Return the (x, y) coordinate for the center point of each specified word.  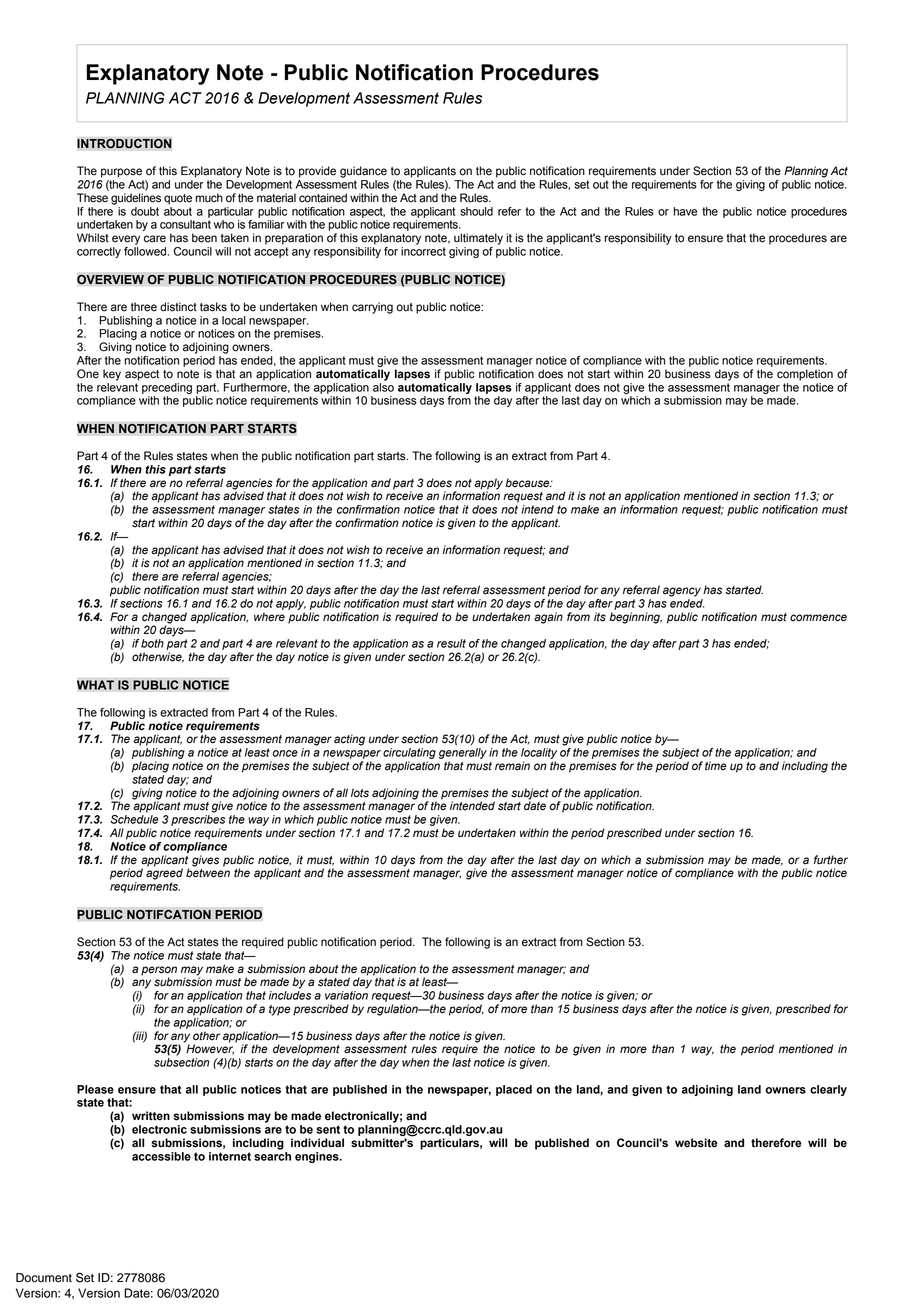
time (716, 766)
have (685, 211)
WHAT (95, 685)
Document (44, 1278)
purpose (121, 173)
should (476, 211)
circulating (409, 753)
